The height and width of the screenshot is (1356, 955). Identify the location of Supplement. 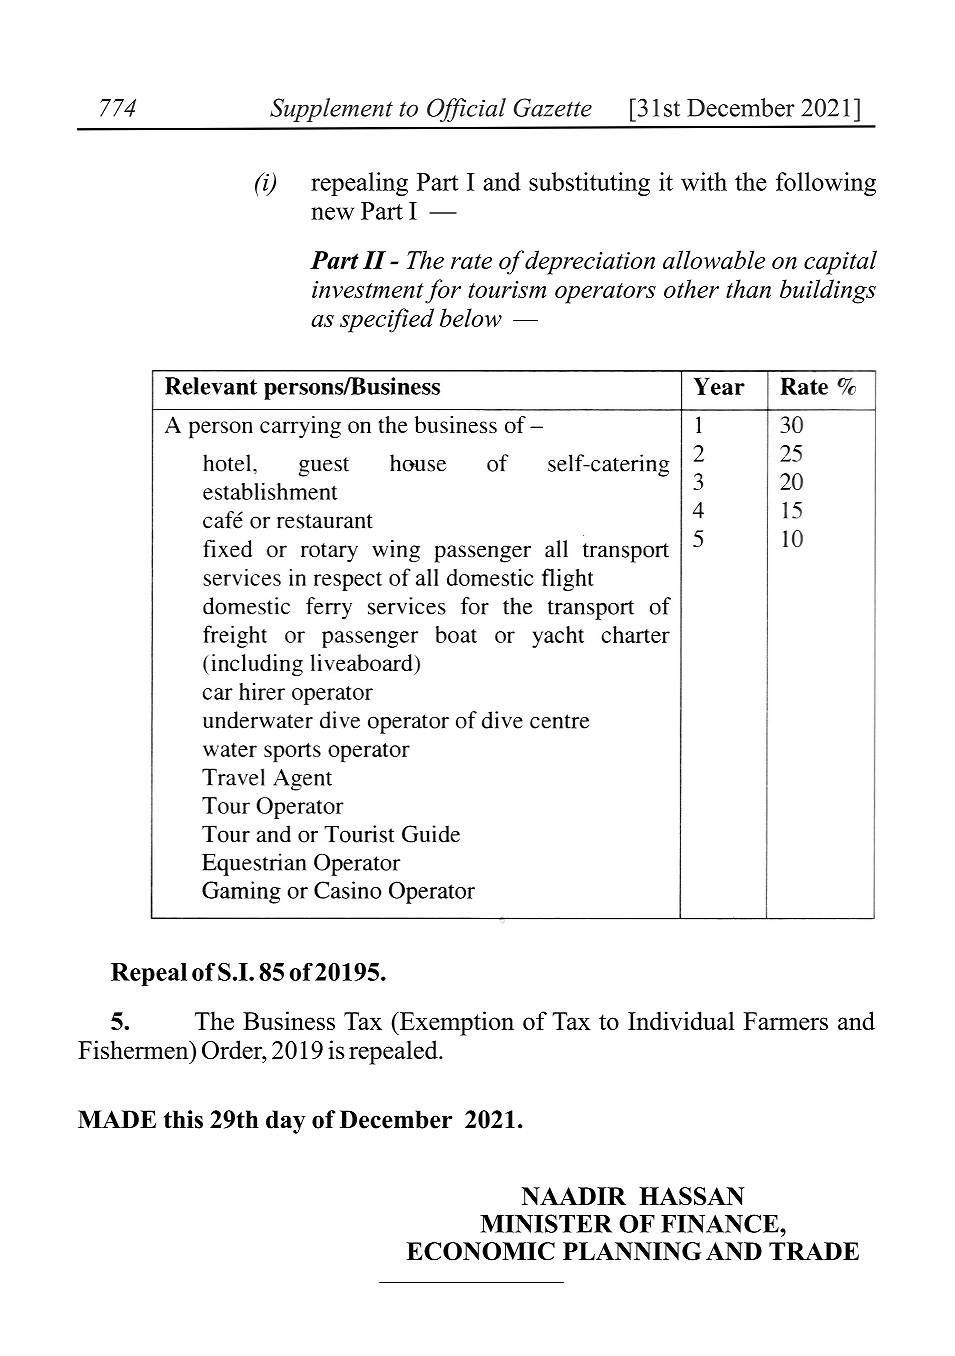
(331, 110).
